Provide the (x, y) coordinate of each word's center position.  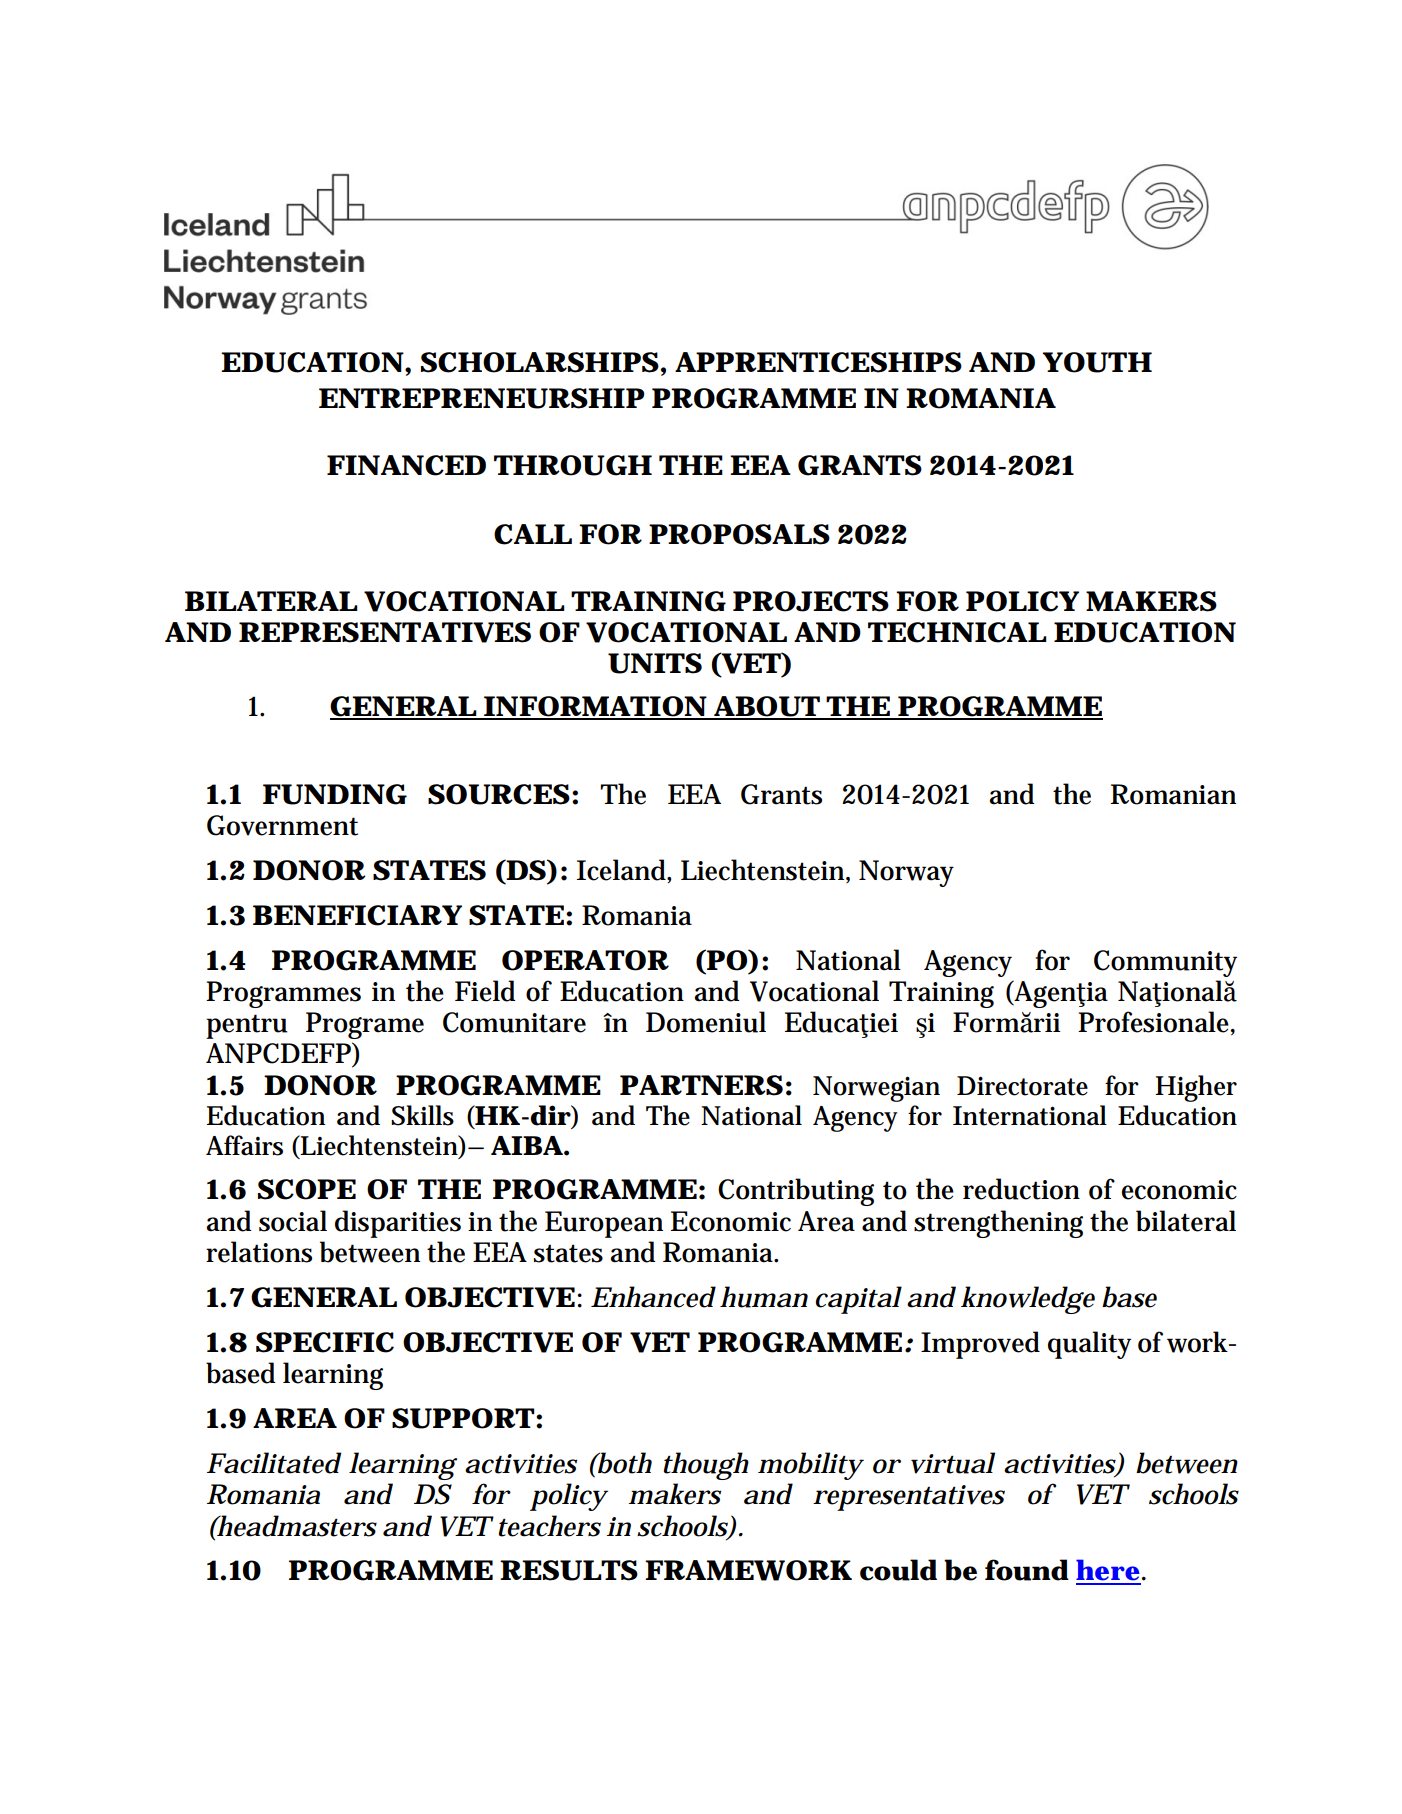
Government (282, 825)
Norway (906, 873)
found (1026, 1570)
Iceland (622, 870)
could (898, 1570)
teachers (549, 1526)
